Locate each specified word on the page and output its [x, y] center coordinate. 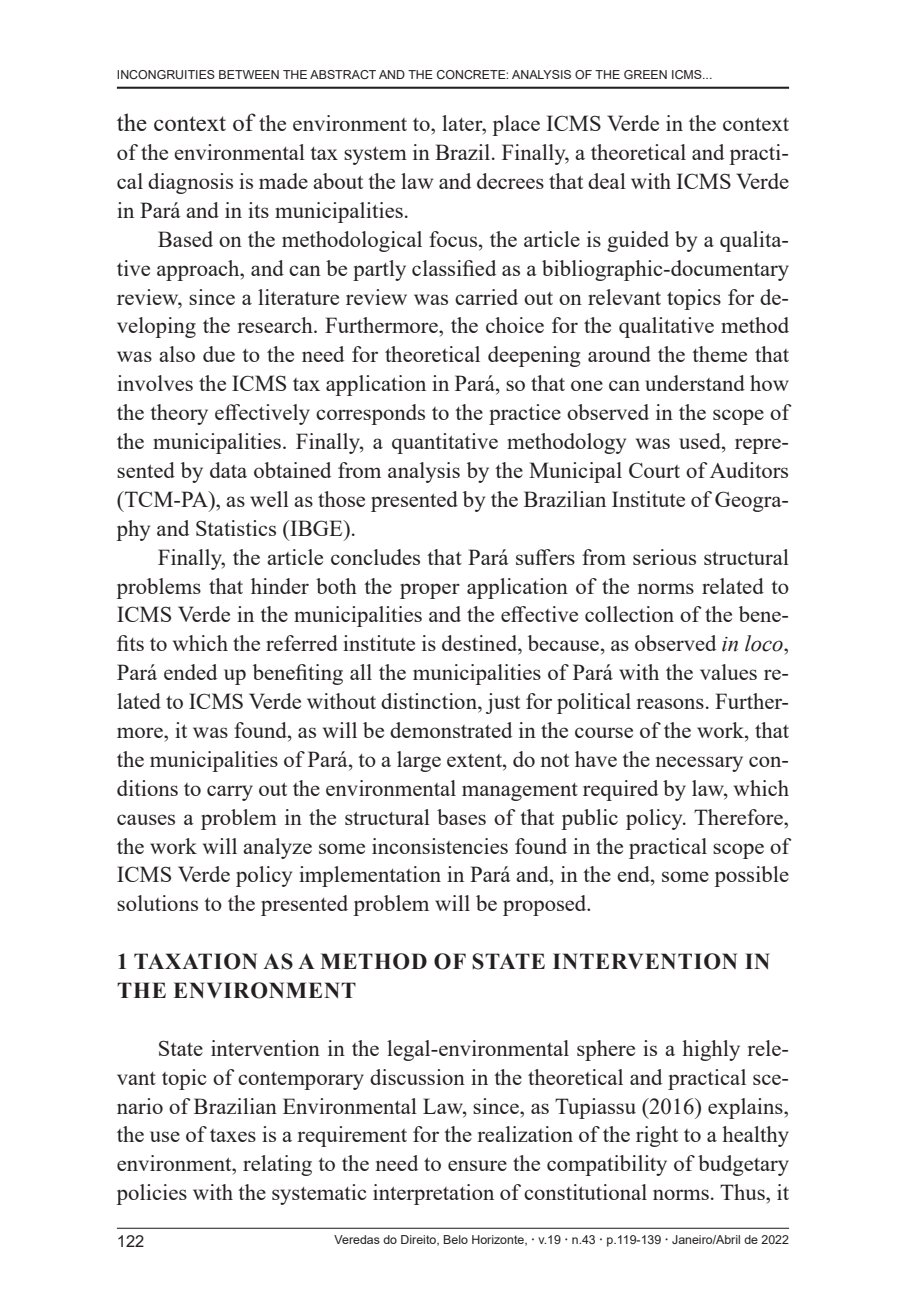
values [728, 672]
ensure [477, 1165]
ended [190, 672]
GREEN [645, 74]
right [657, 1136]
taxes [233, 1135]
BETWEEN [249, 74]
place [516, 125]
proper [430, 591]
